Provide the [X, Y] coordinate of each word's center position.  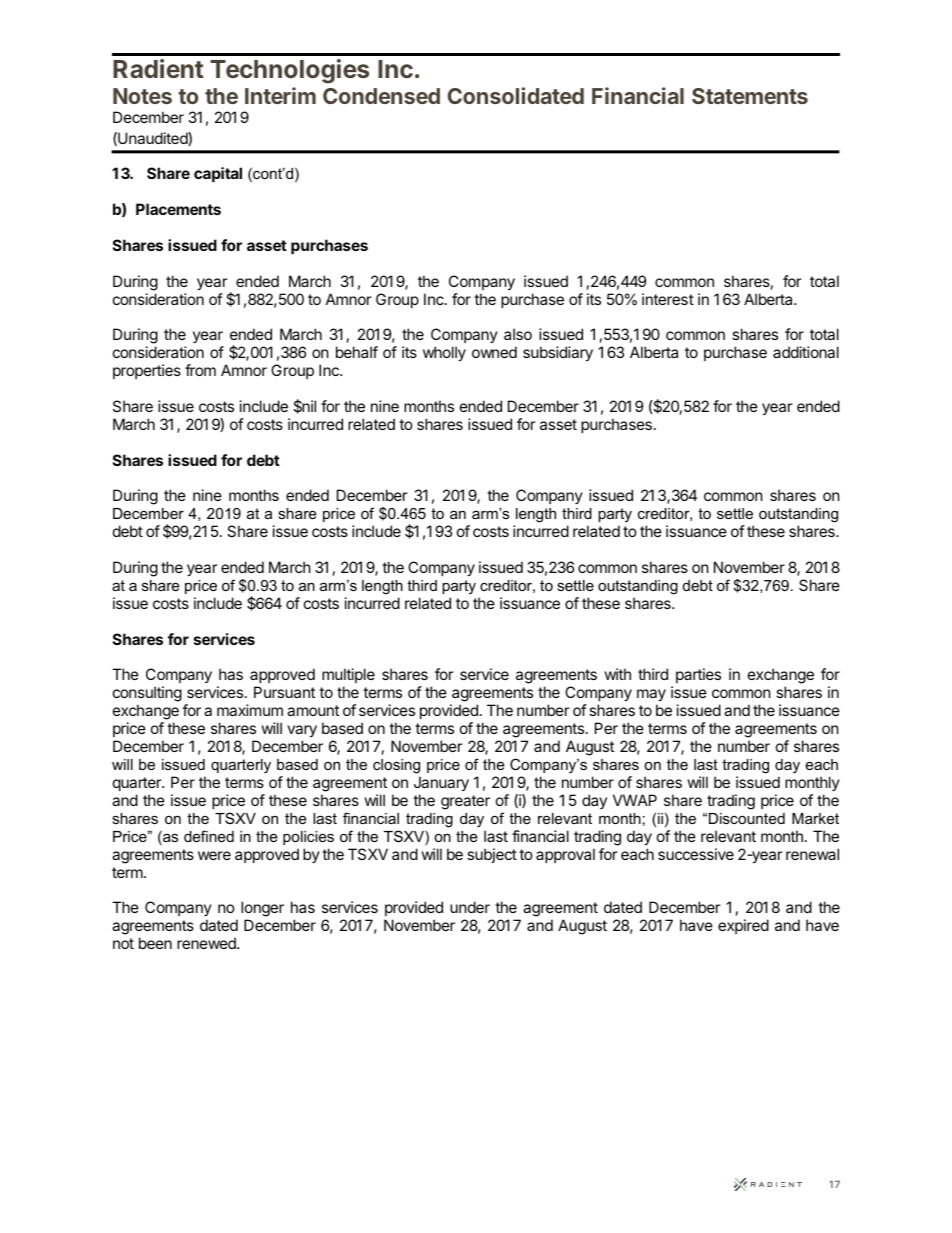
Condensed [381, 96]
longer [262, 910]
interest [668, 299]
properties [147, 371]
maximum [250, 710]
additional [806, 352]
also [518, 334]
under [470, 907]
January [441, 783]
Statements [750, 96]
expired [743, 926]
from [200, 370]
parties [698, 675]
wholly [444, 353]
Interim [280, 95]
